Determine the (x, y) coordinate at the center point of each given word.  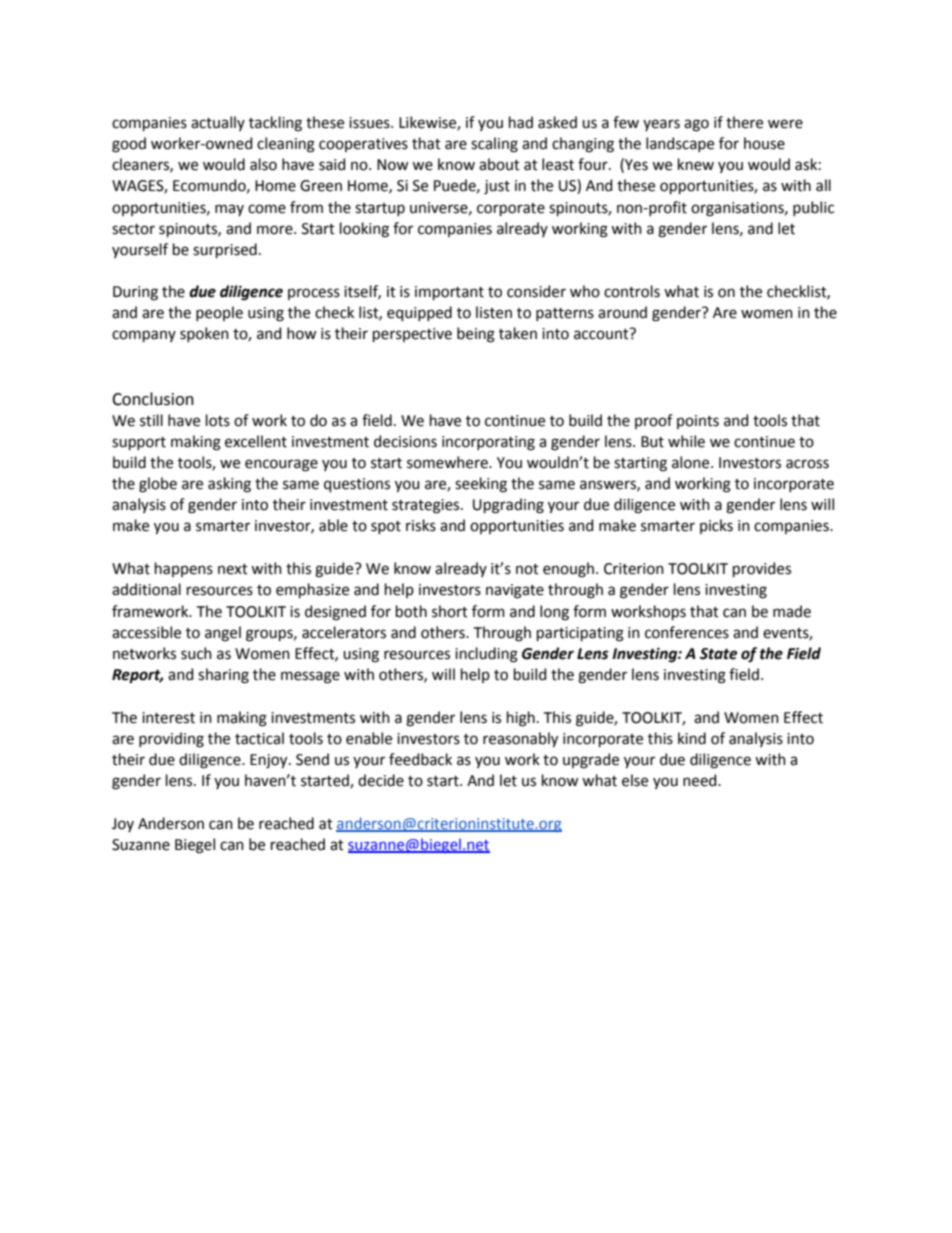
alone (692, 462)
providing (171, 740)
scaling (494, 145)
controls (632, 291)
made (792, 611)
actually (218, 123)
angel (223, 634)
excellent (256, 441)
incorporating (488, 443)
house (764, 143)
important (449, 293)
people (219, 313)
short (450, 611)
